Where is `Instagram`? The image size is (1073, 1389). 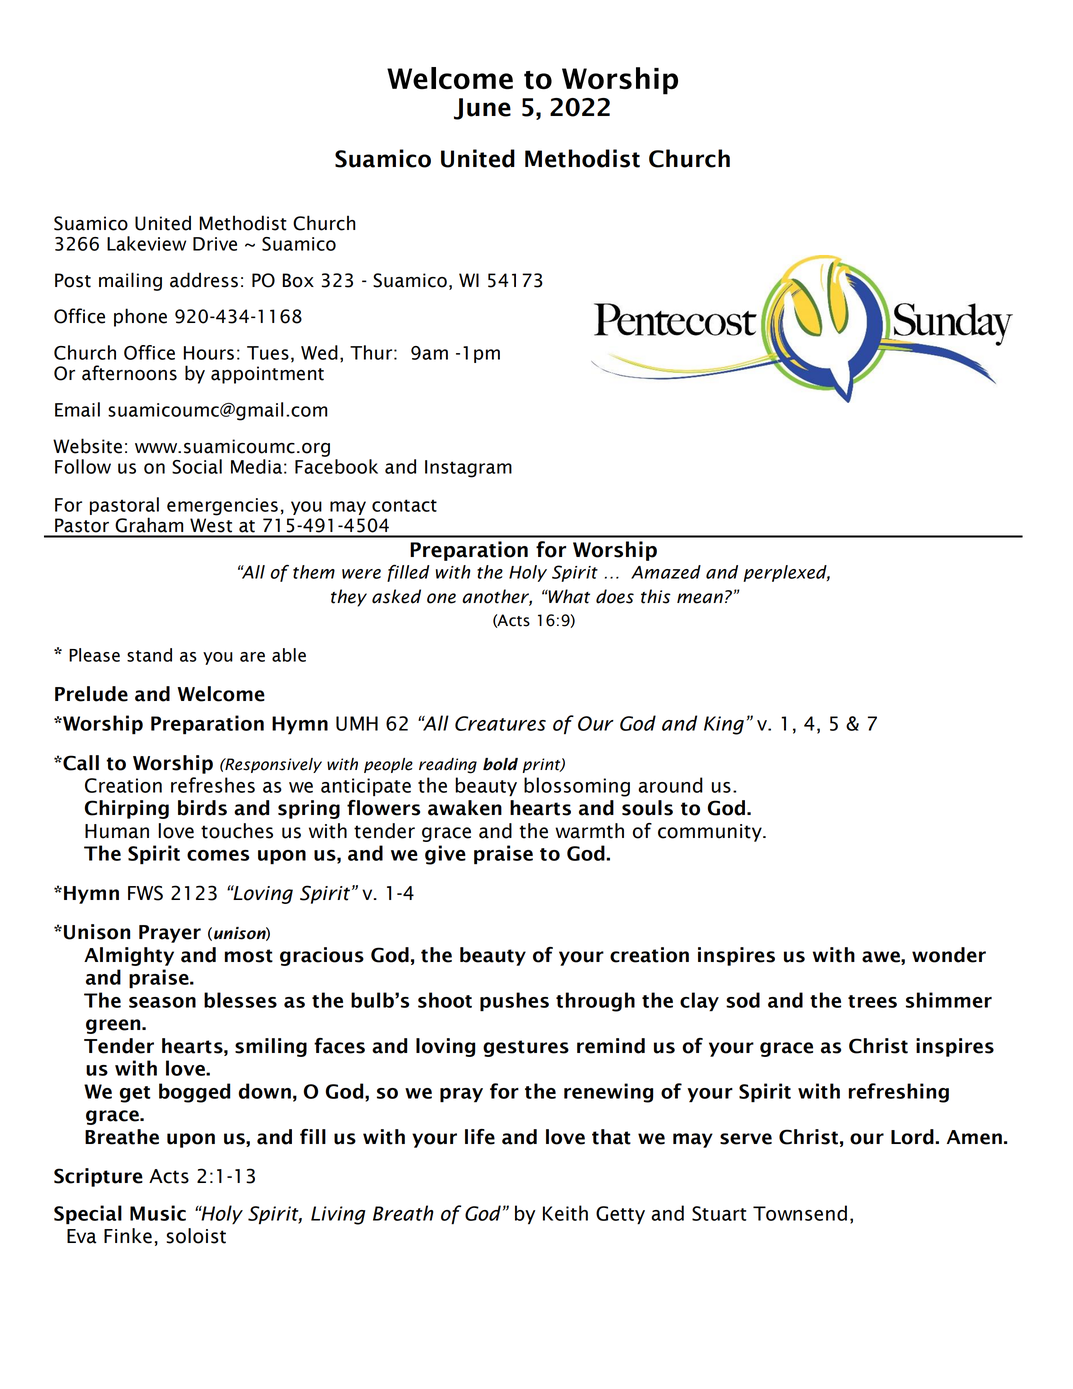 Instagram is located at coordinates (468, 469).
